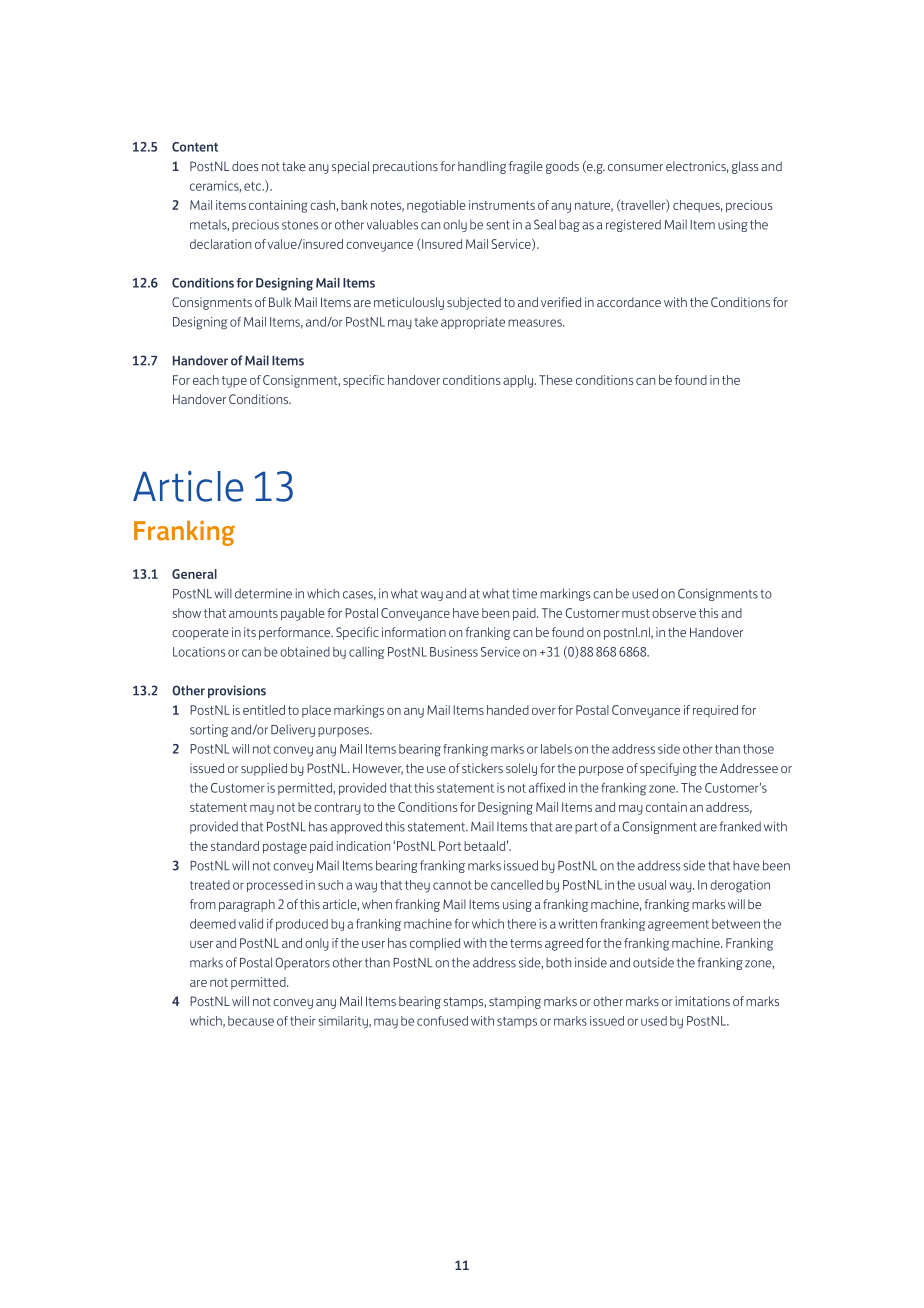  What do you see at coordinates (251, 1021) in the screenshot?
I see `because` at bounding box center [251, 1021].
